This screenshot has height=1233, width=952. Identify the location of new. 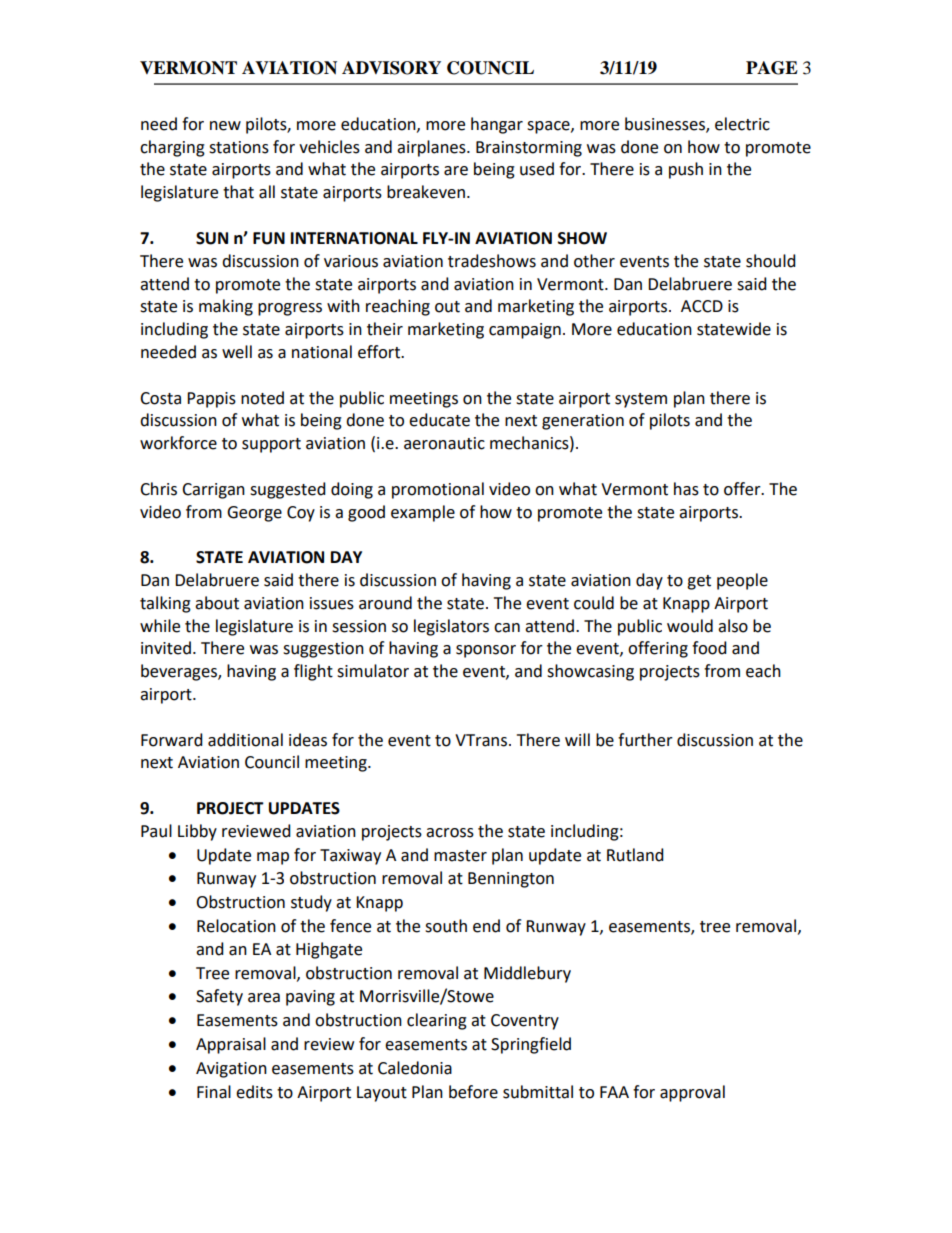
(225, 126).
